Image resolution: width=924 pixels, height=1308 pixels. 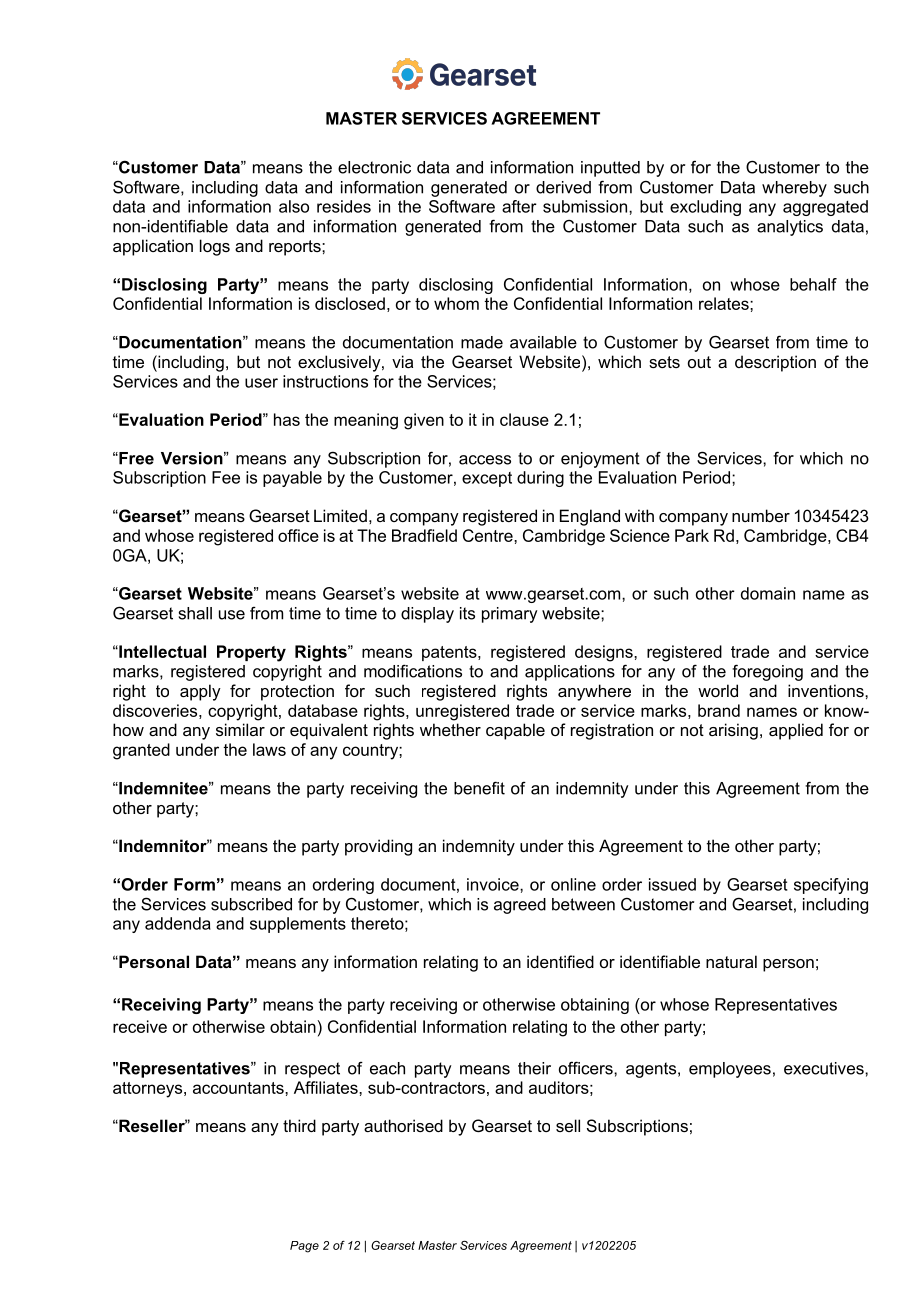 What do you see at coordinates (226, 477) in the screenshot?
I see `Fee` at bounding box center [226, 477].
